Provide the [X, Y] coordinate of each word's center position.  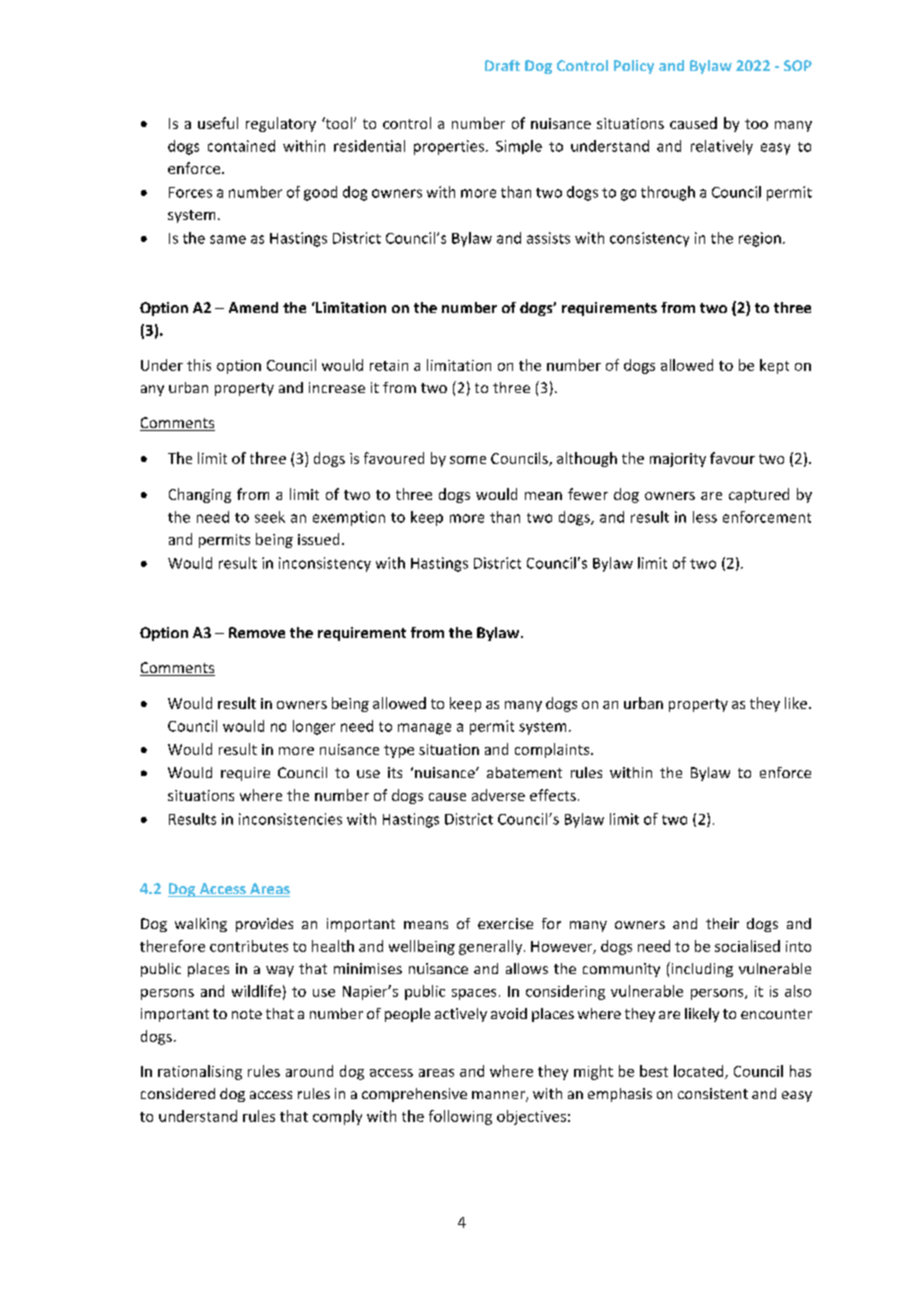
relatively [722, 147]
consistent [713, 1093]
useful [218, 123]
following [460, 1117]
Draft [502, 65]
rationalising [200, 1072]
